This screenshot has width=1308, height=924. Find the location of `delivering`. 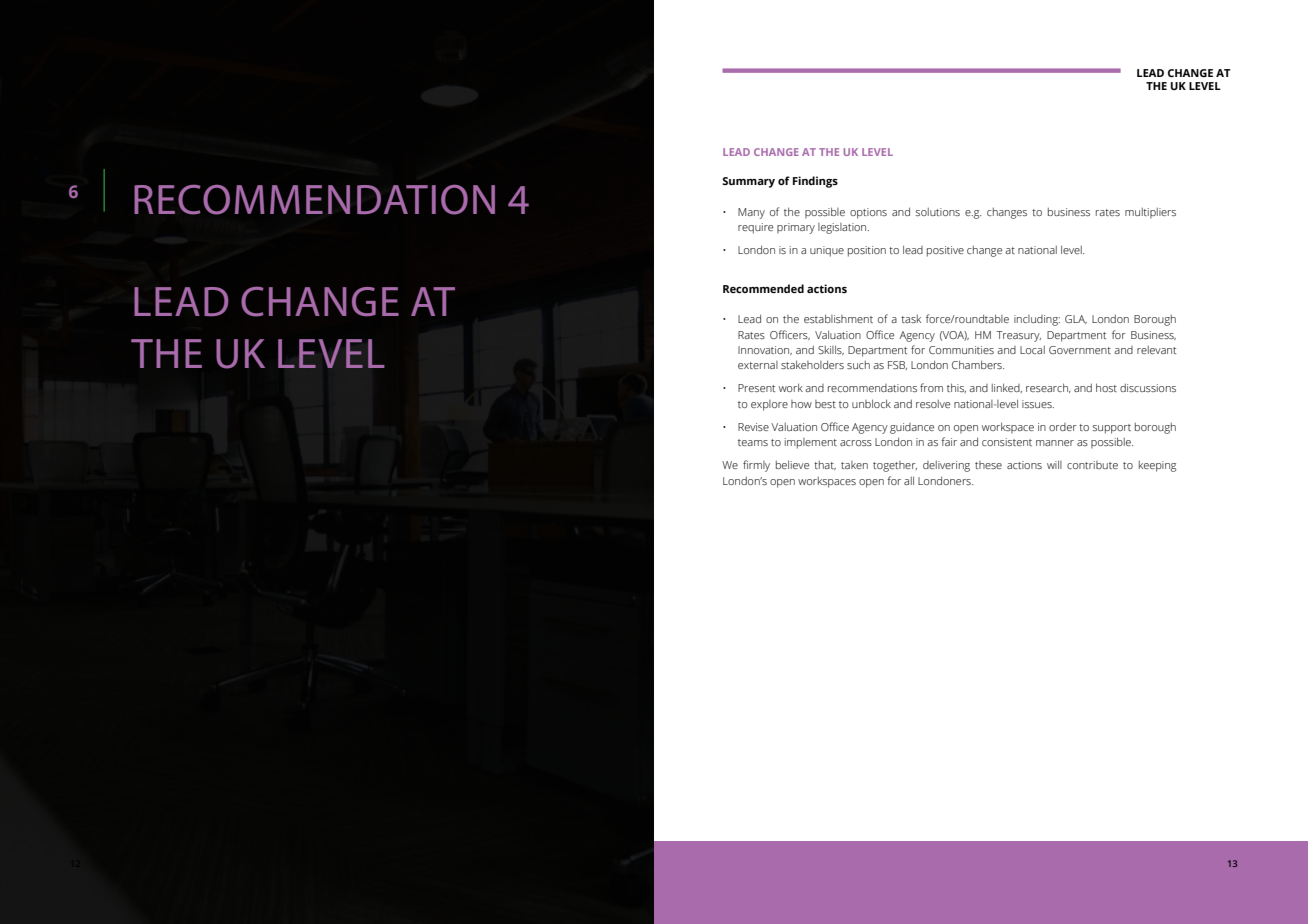

delivering is located at coordinates (946, 466).
